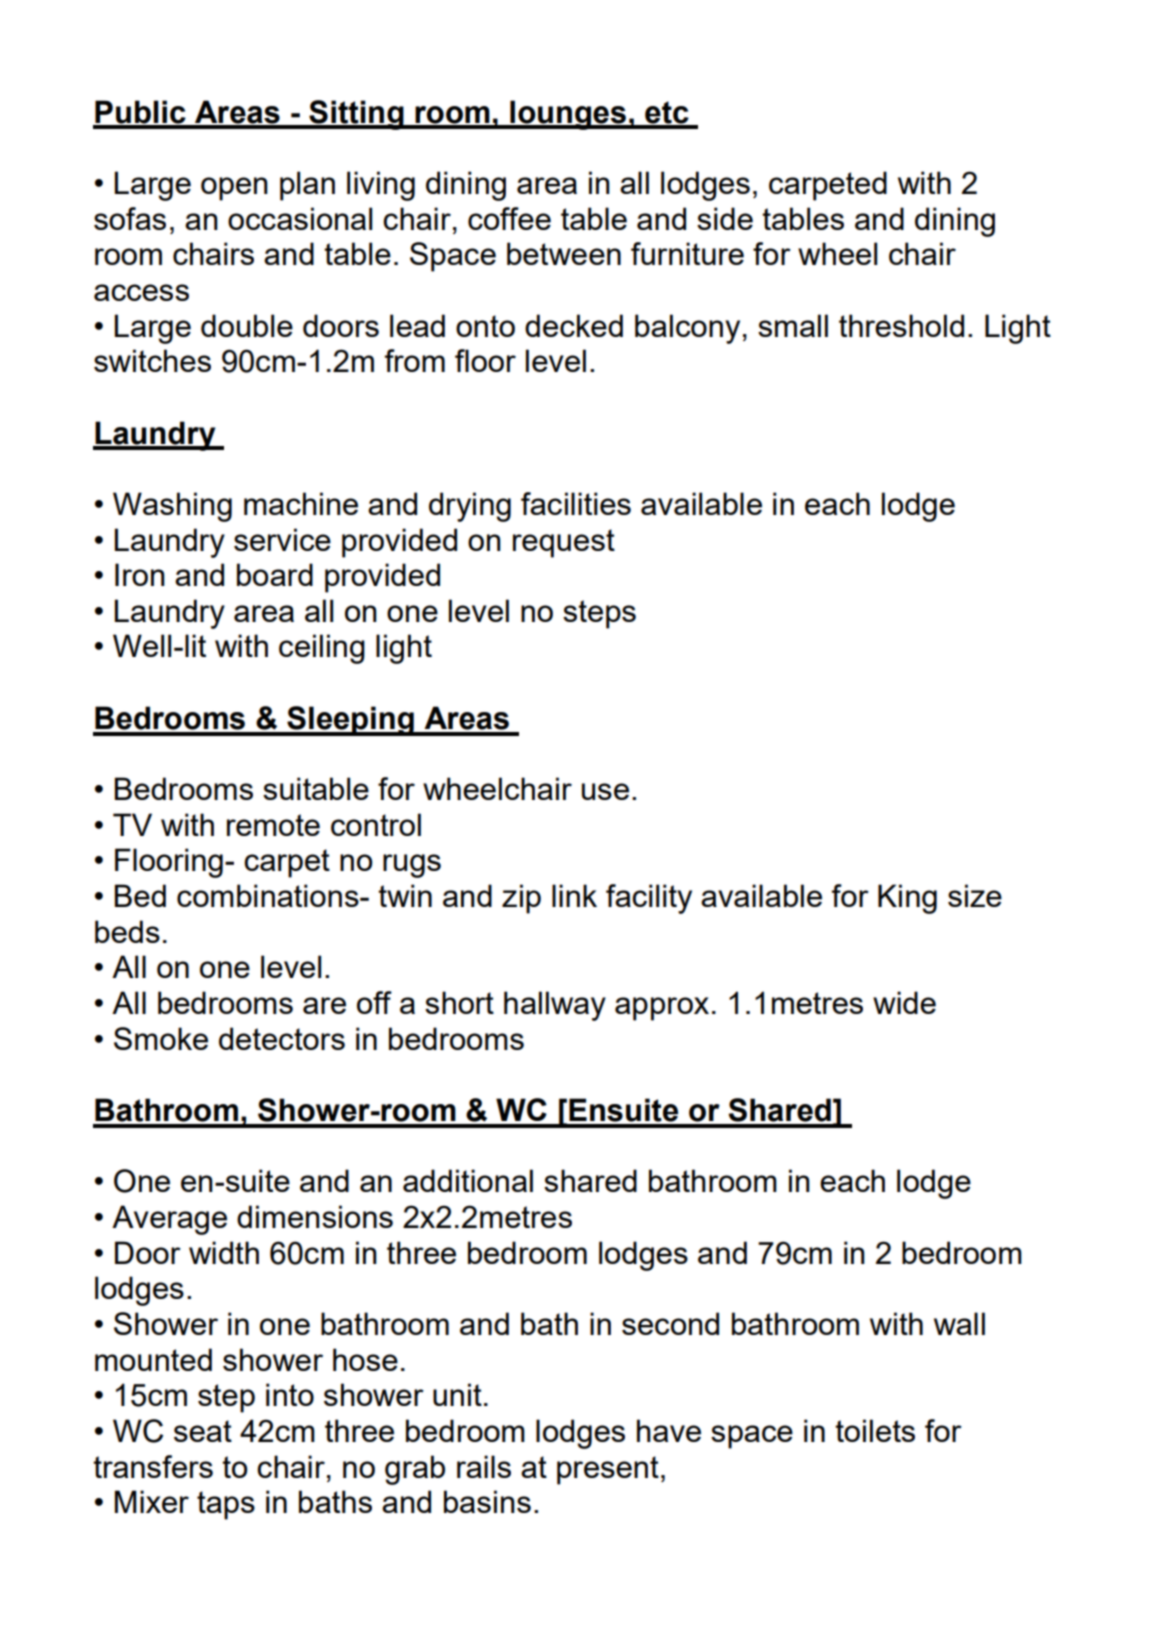  What do you see at coordinates (904, 1002) in the page?
I see `wide` at bounding box center [904, 1002].
